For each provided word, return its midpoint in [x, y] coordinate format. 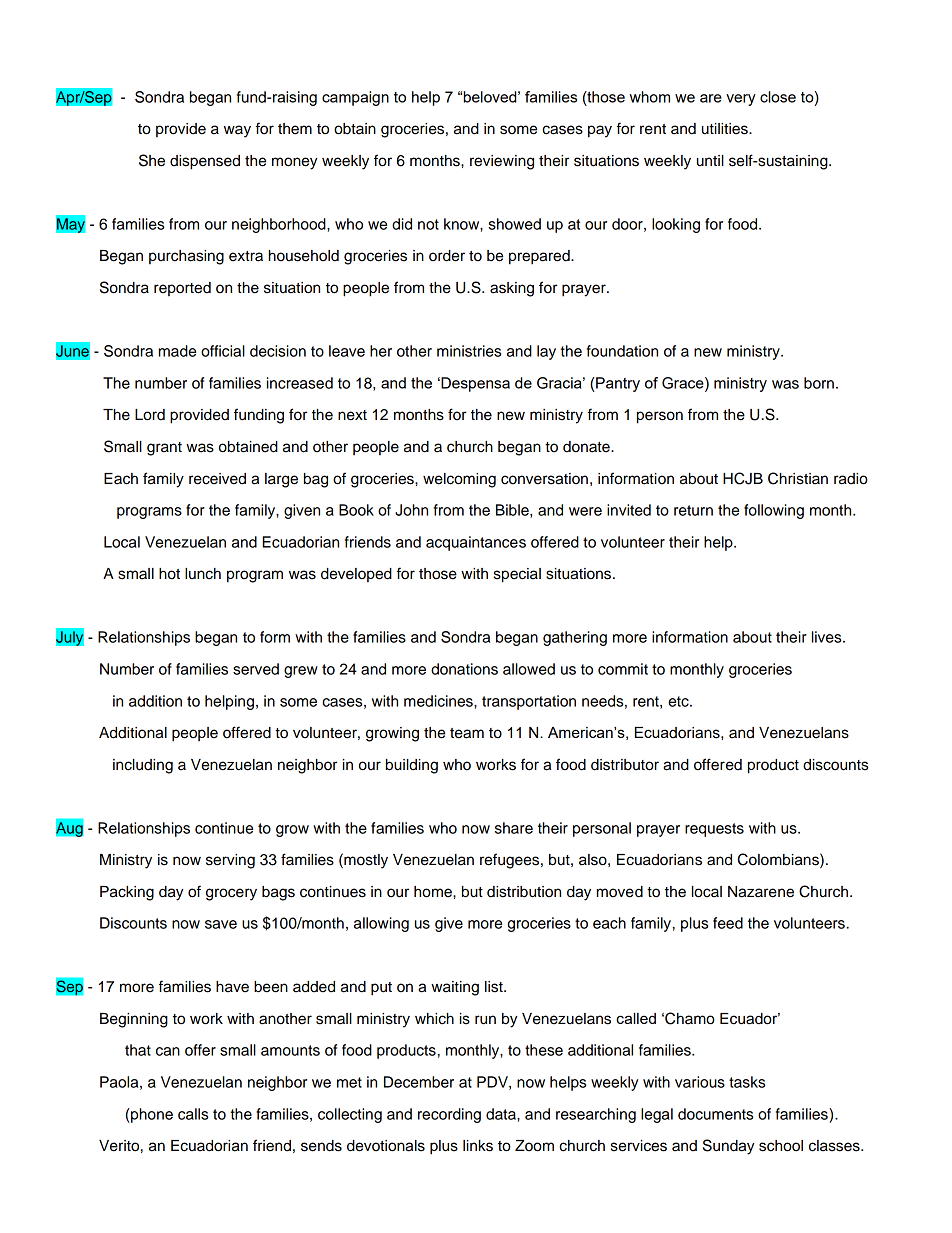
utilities [726, 129]
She [152, 160]
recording [449, 1115]
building [412, 766]
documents [715, 1114]
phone [151, 1115]
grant [164, 449]
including [143, 766]
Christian [798, 478]
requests [714, 830]
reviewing [502, 162]
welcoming [459, 480]
